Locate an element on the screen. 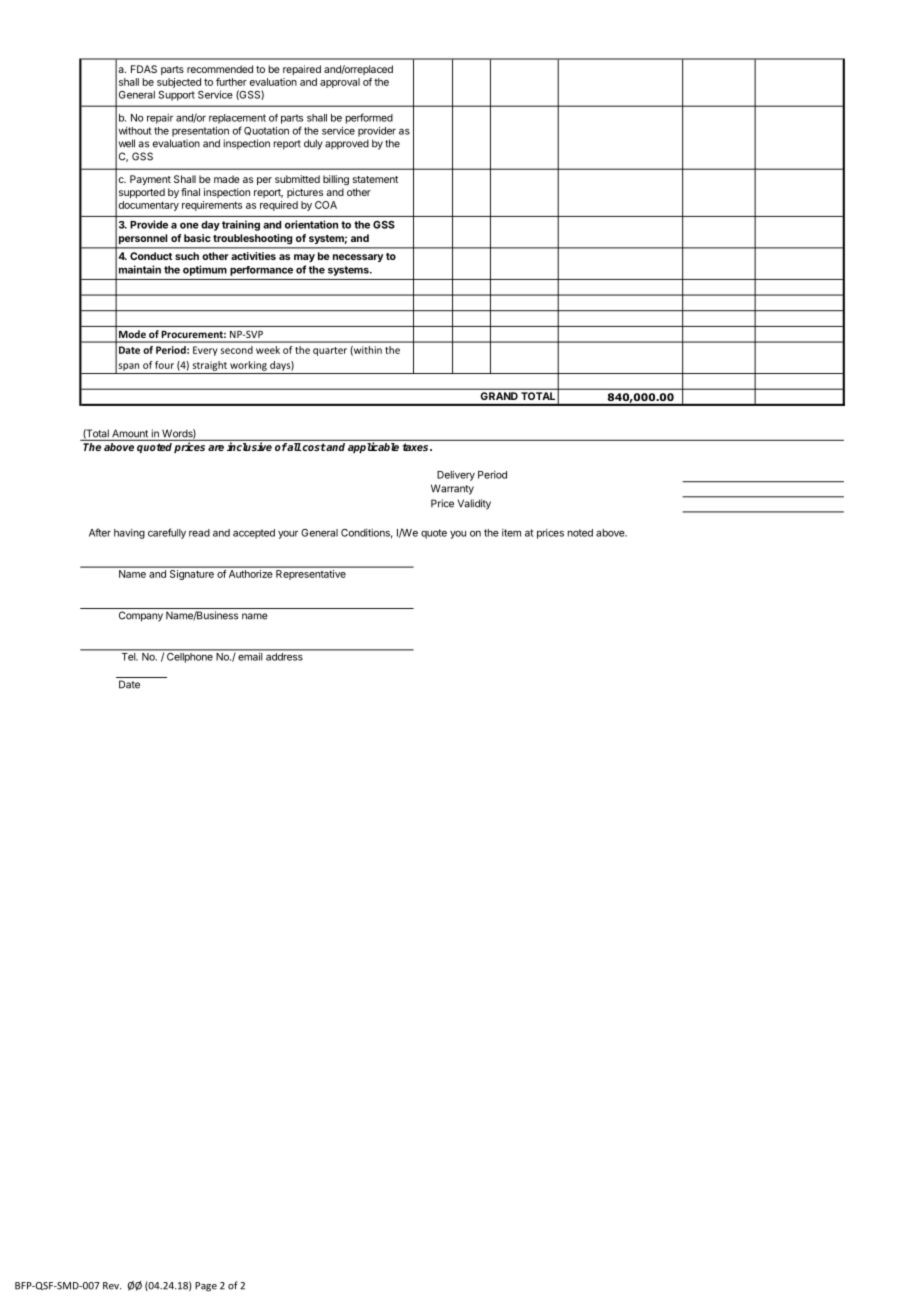 This screenshot has height=1308, width=924. Cellphone is located at coordinates (190, 656).
